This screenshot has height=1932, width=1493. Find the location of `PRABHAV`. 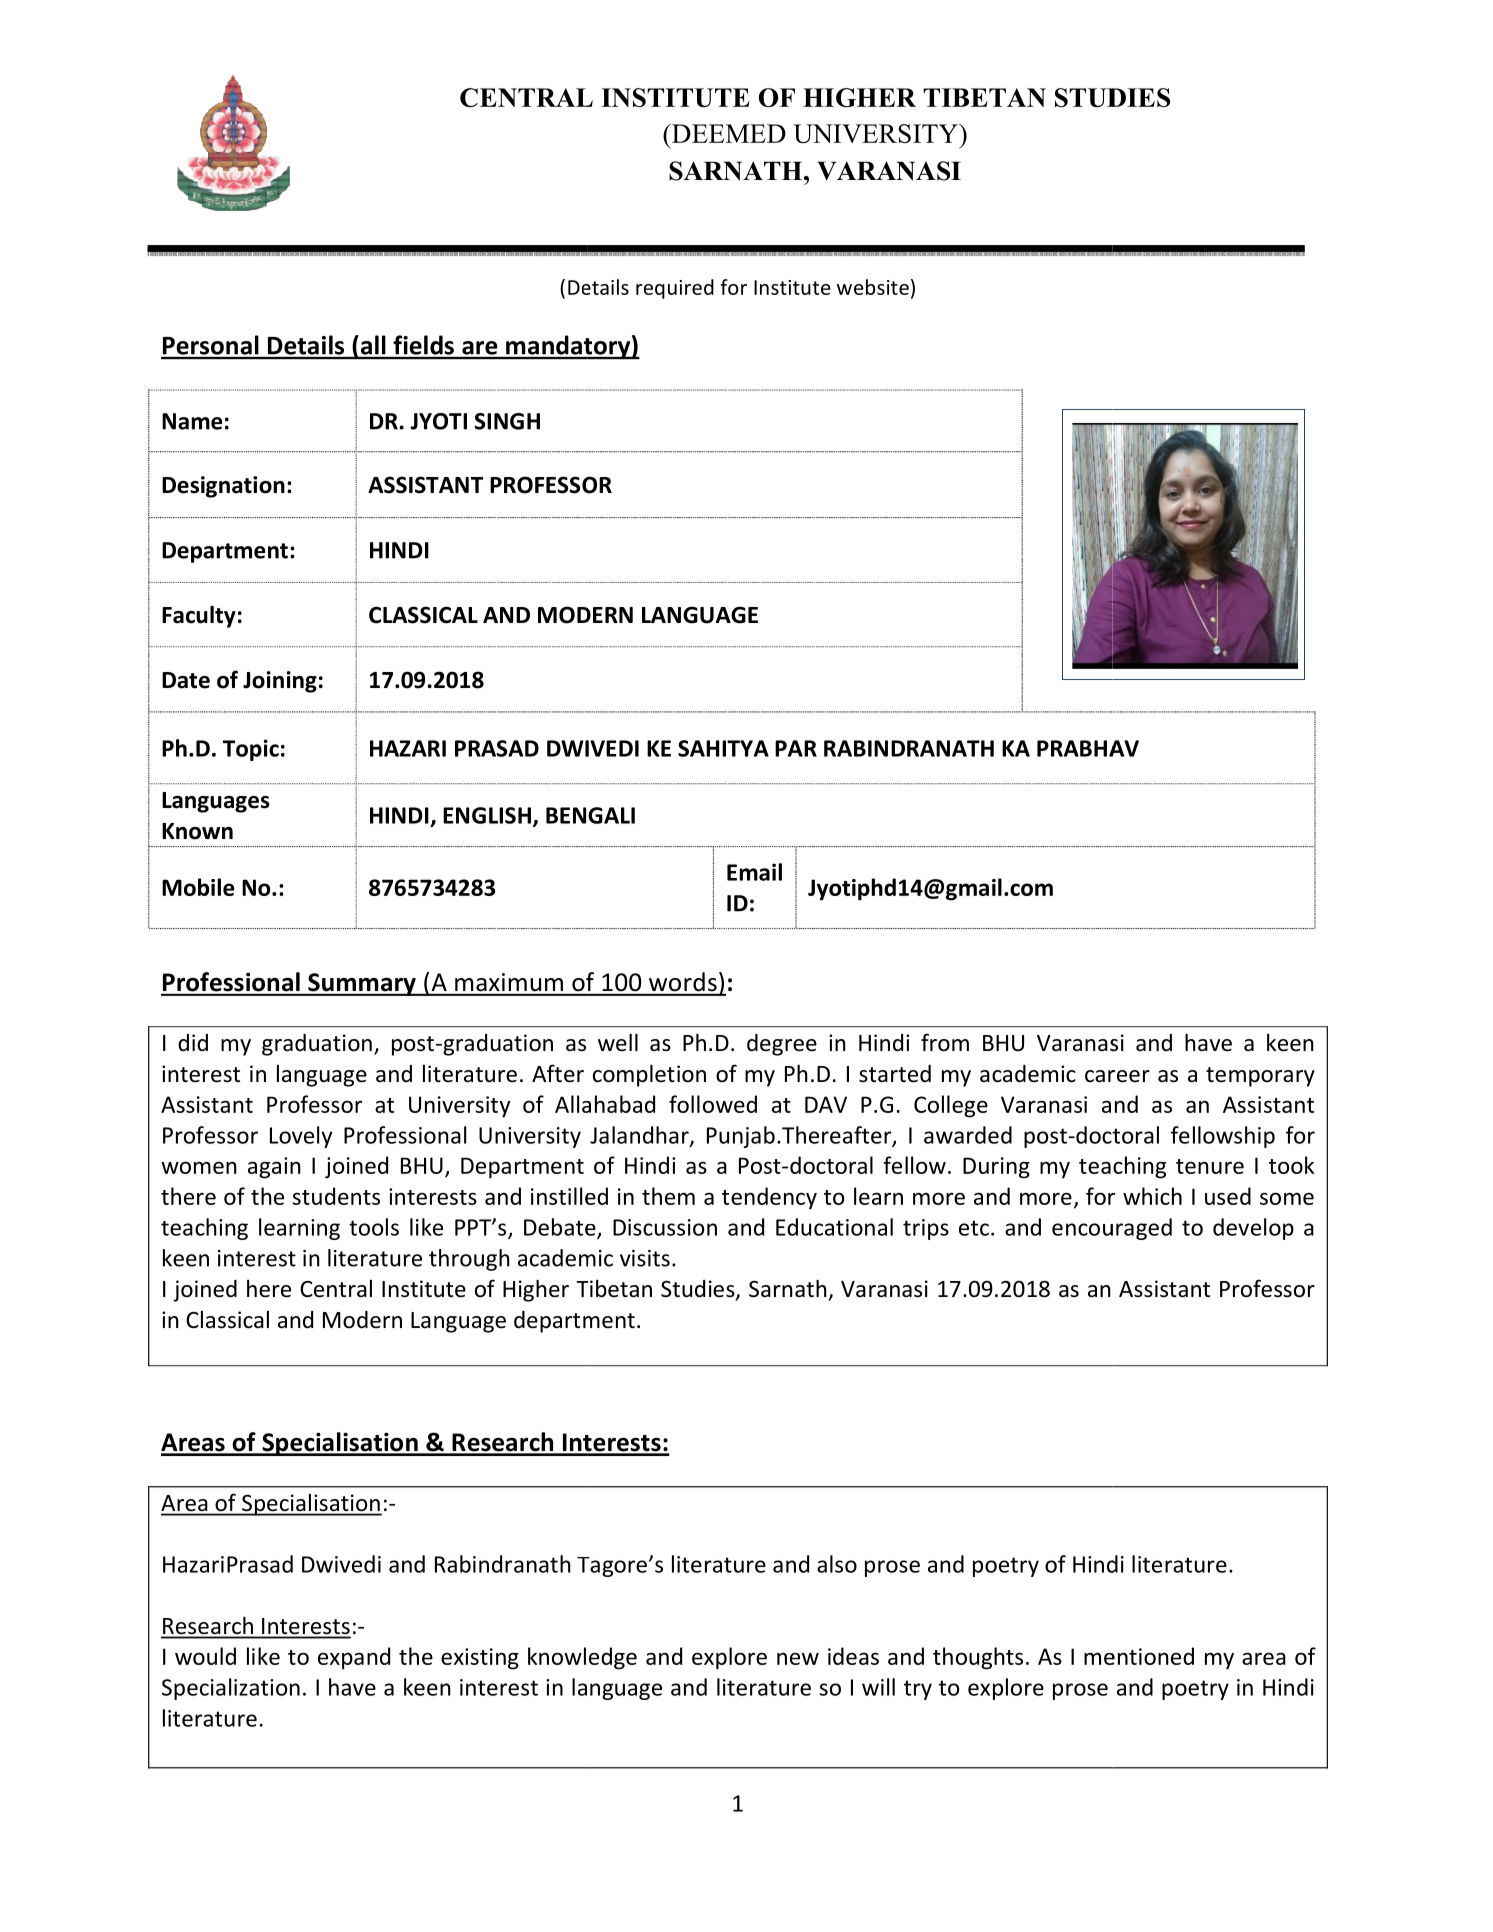

PRABHAV is located at coordinates (1088, 748).
